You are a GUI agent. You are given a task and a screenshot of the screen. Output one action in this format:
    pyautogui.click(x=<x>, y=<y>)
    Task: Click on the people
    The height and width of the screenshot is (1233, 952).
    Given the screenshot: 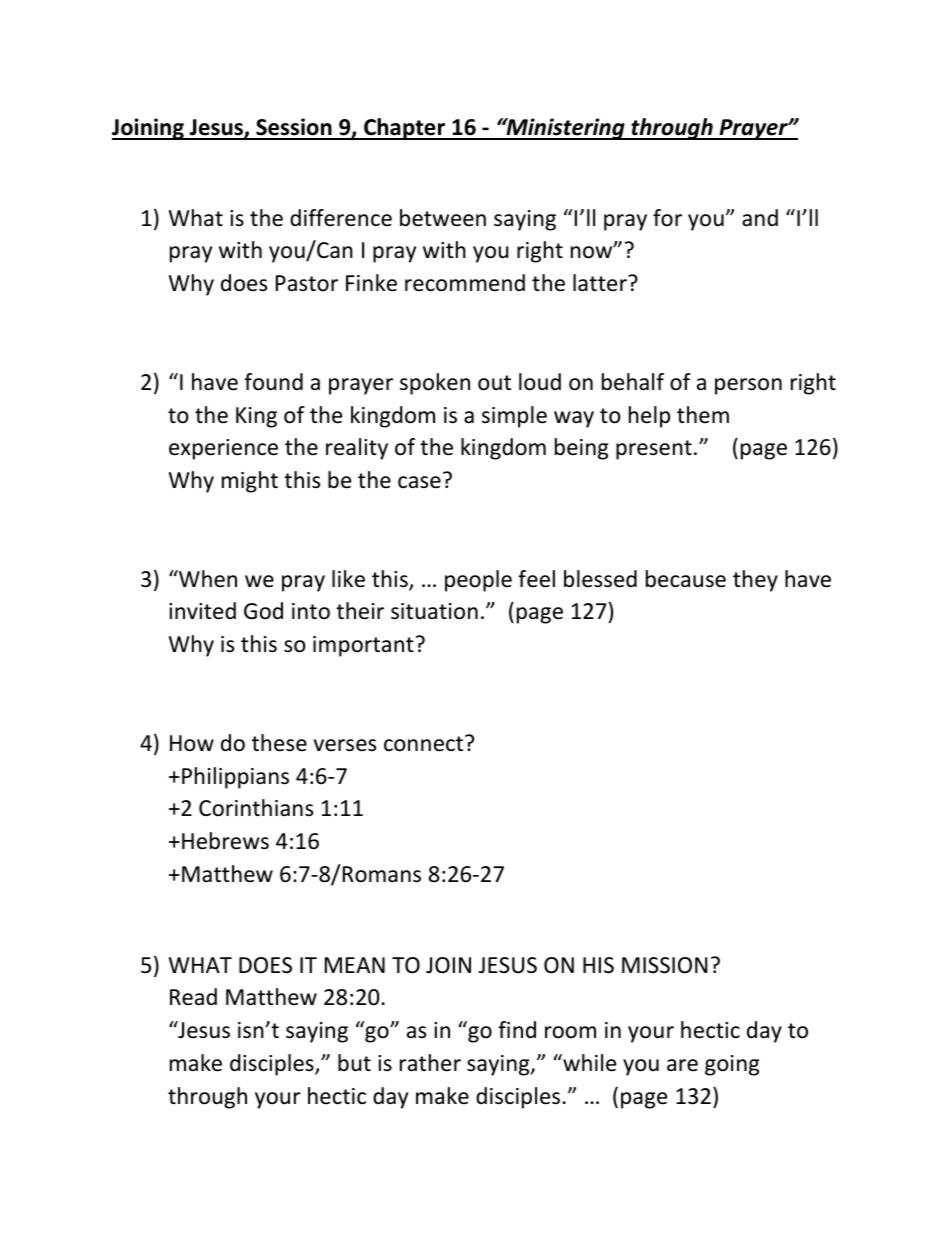 What is the action you would take?
    pyautogui.click(x=478, y=581)
